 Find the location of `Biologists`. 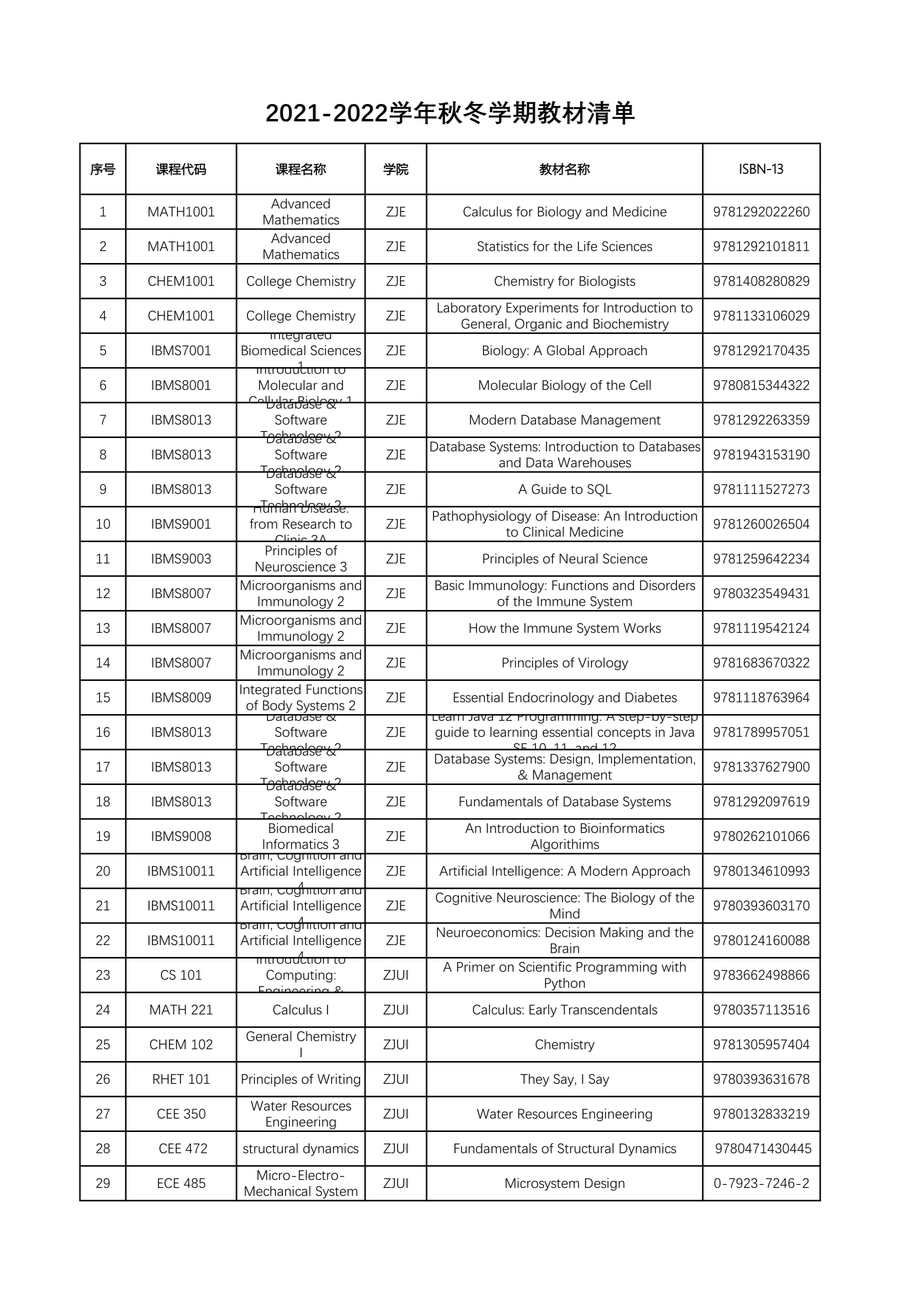

Biologists is located at coordinates (607, 282).
